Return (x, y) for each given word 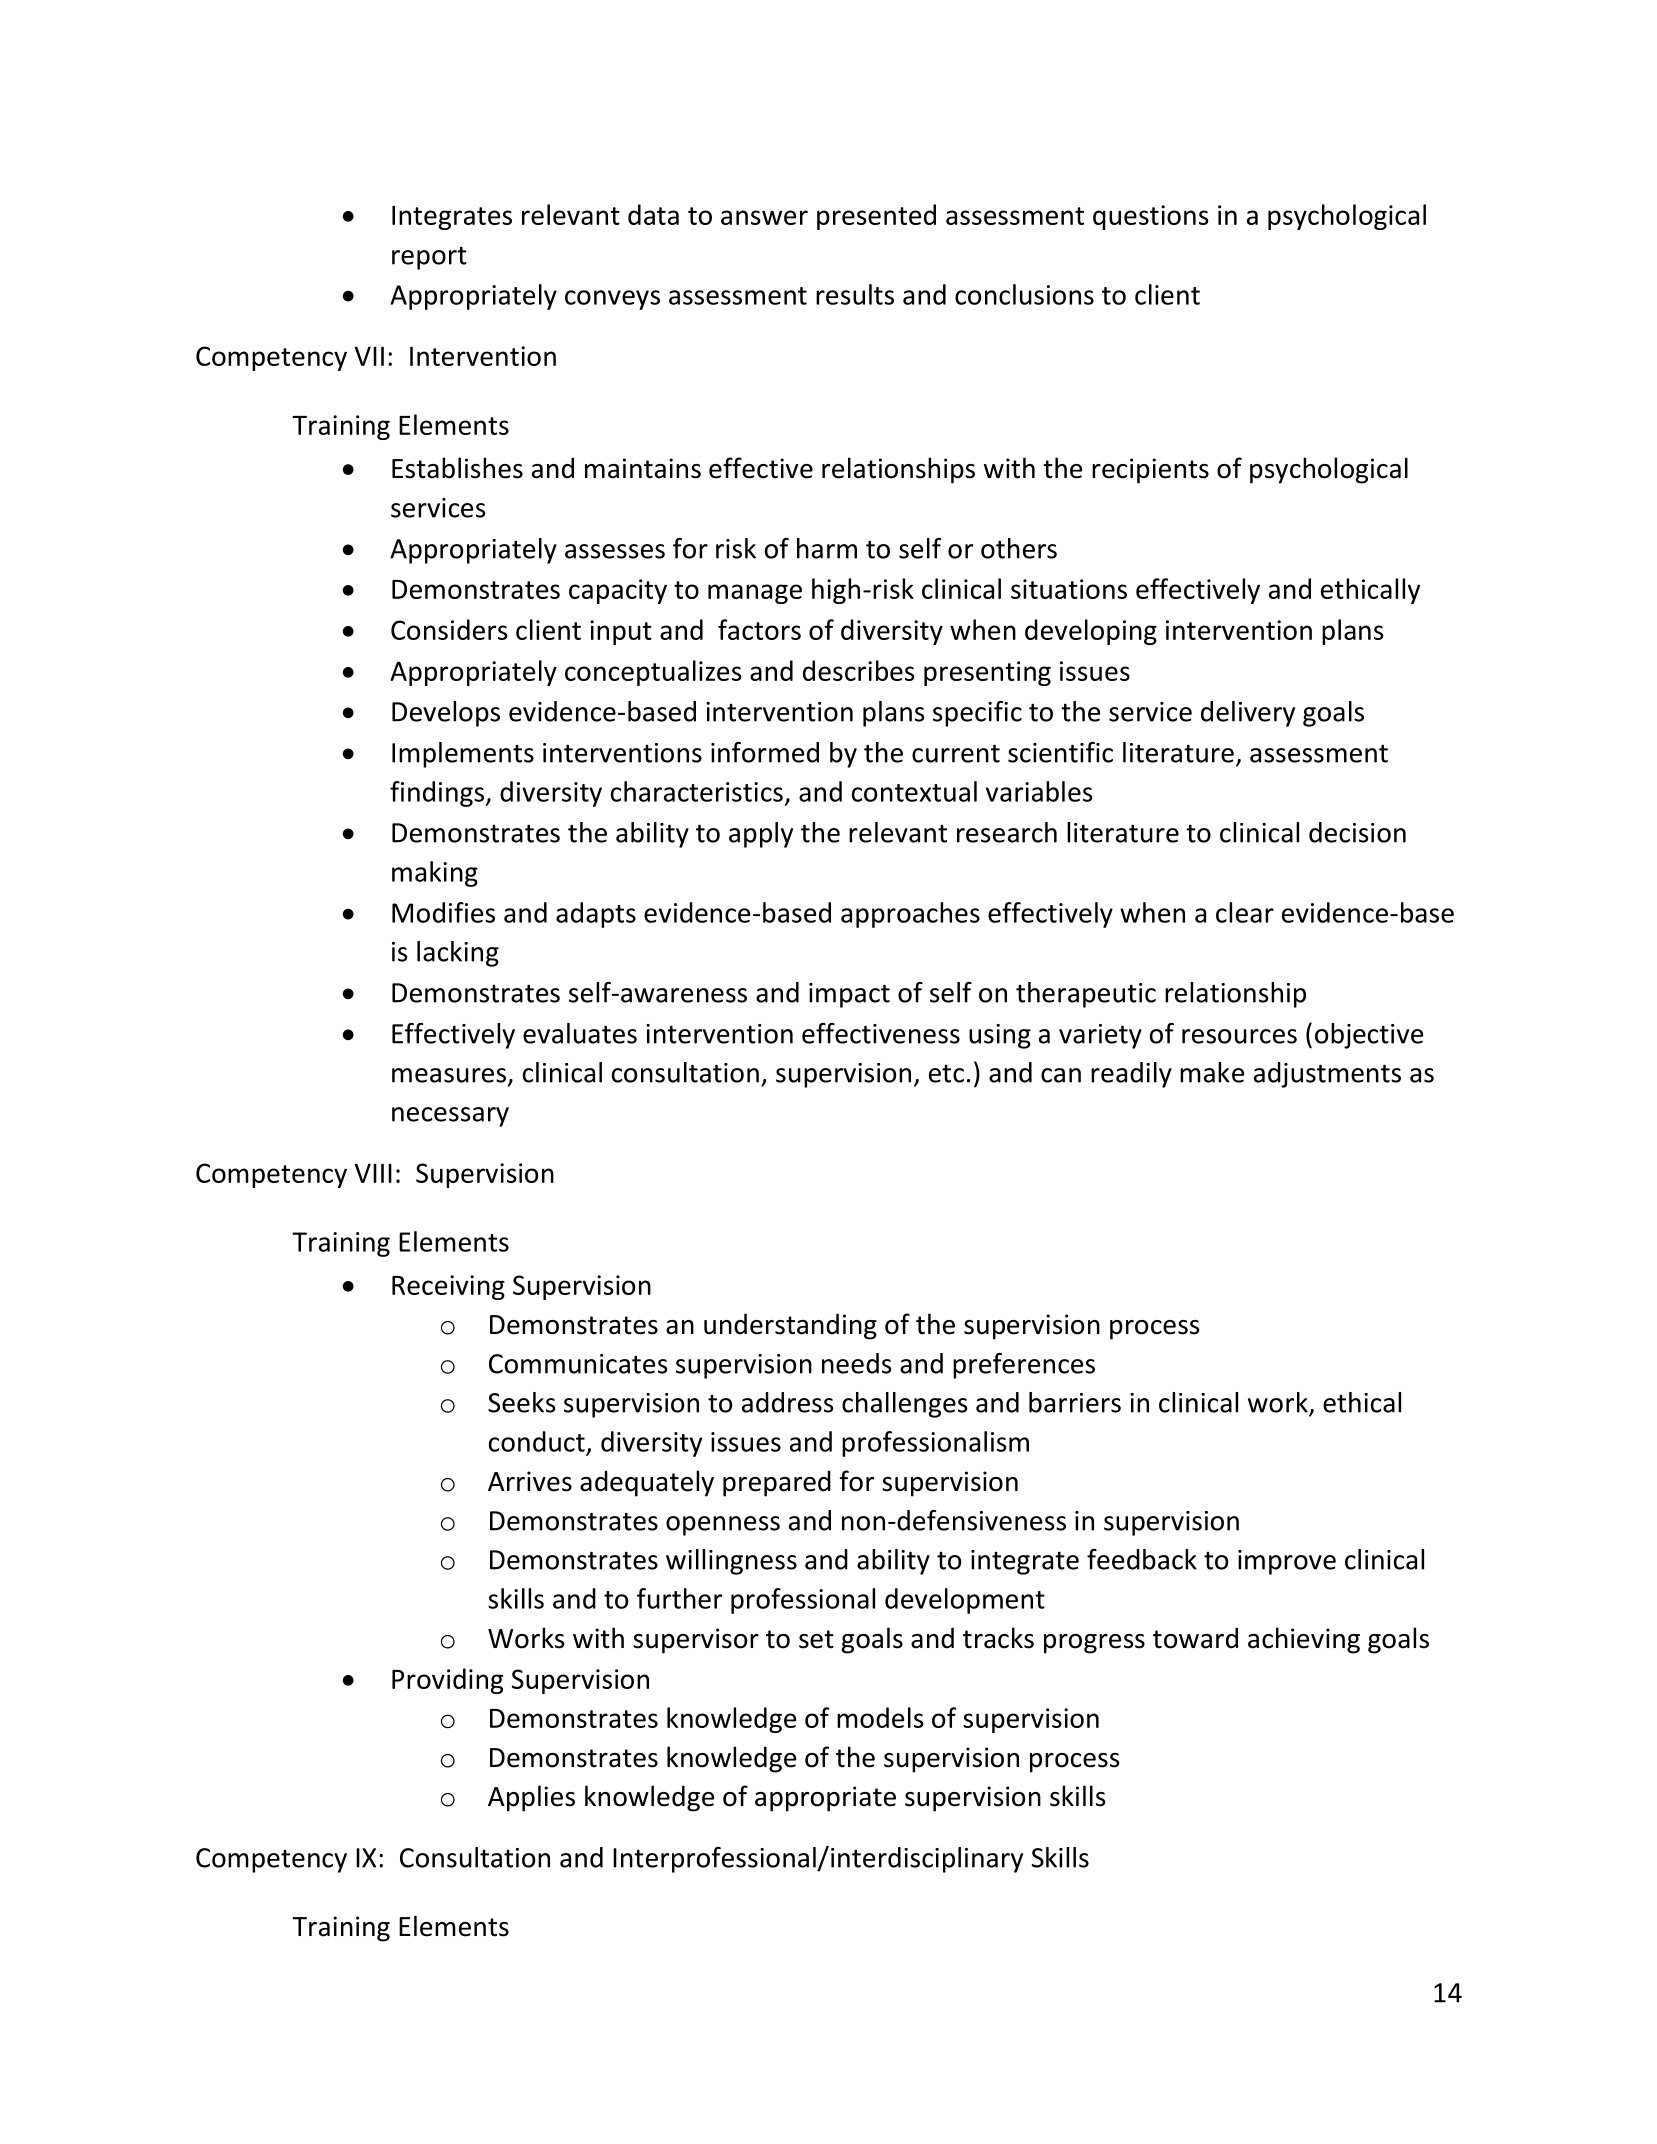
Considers (449, 629)
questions (1151, 217)
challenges (905, 1405)
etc (946, 1074)
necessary (450, 1117)
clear (1245, 912)
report (429, 258)
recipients (1150, 471)
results (855, 294)
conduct (537, 1441)
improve (1287, 1562)
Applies (531, 1798)
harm (827, 548)
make (1212, 1072)
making (435, 874)
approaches (910, 915)
